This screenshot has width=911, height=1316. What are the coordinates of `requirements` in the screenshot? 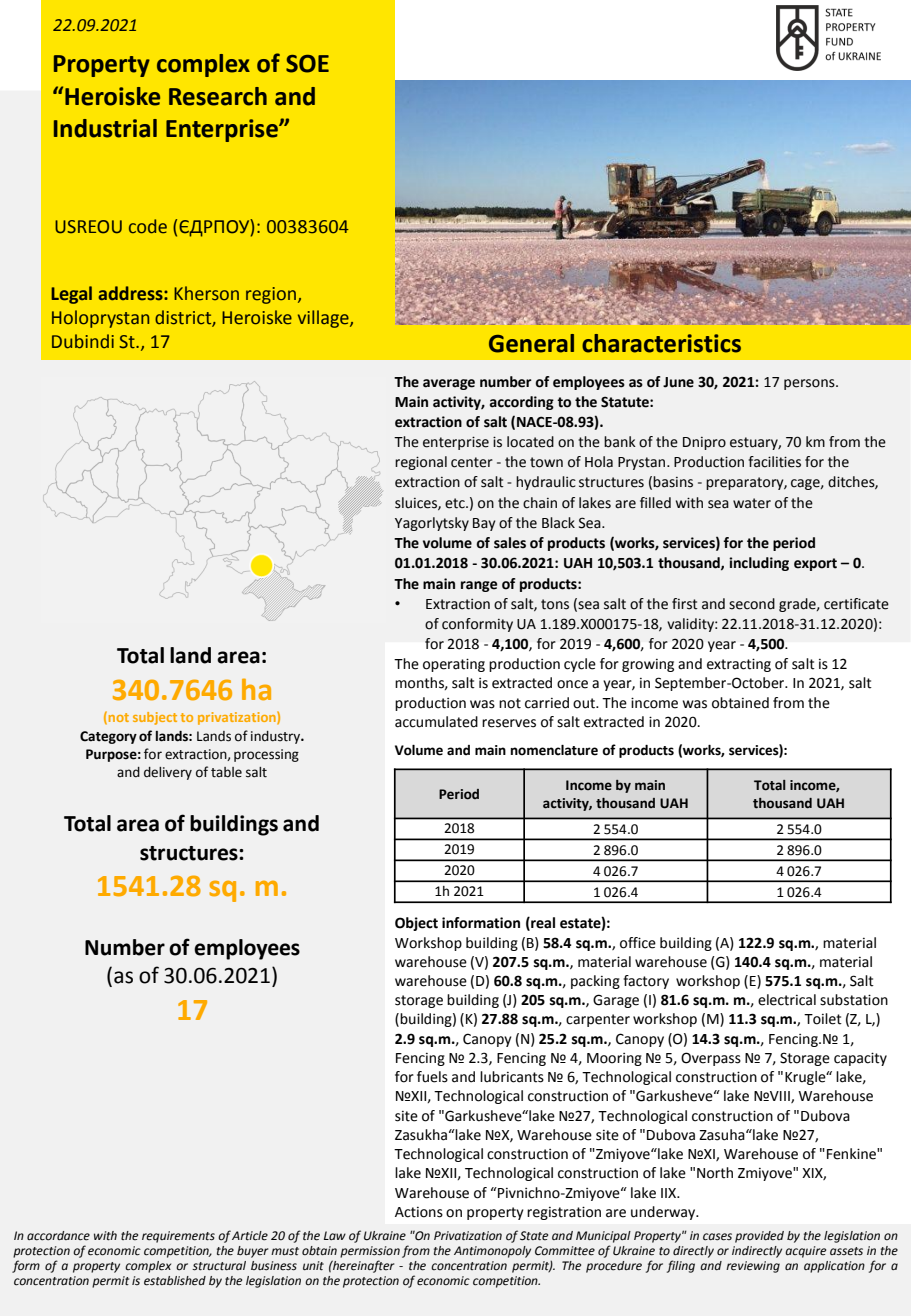 It's located at (178, 1237).
